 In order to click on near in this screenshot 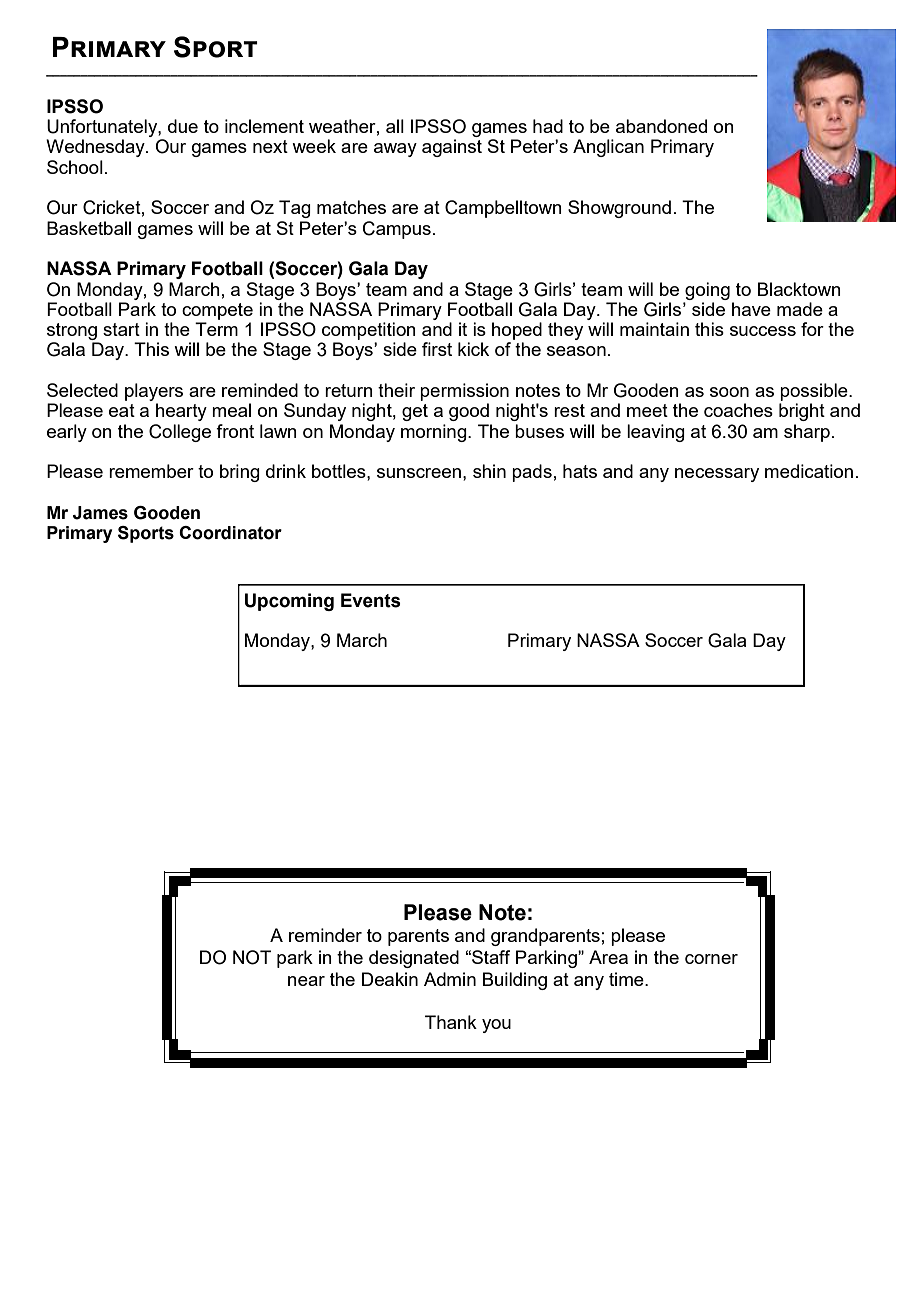, I will do `click(306, 981)`.
